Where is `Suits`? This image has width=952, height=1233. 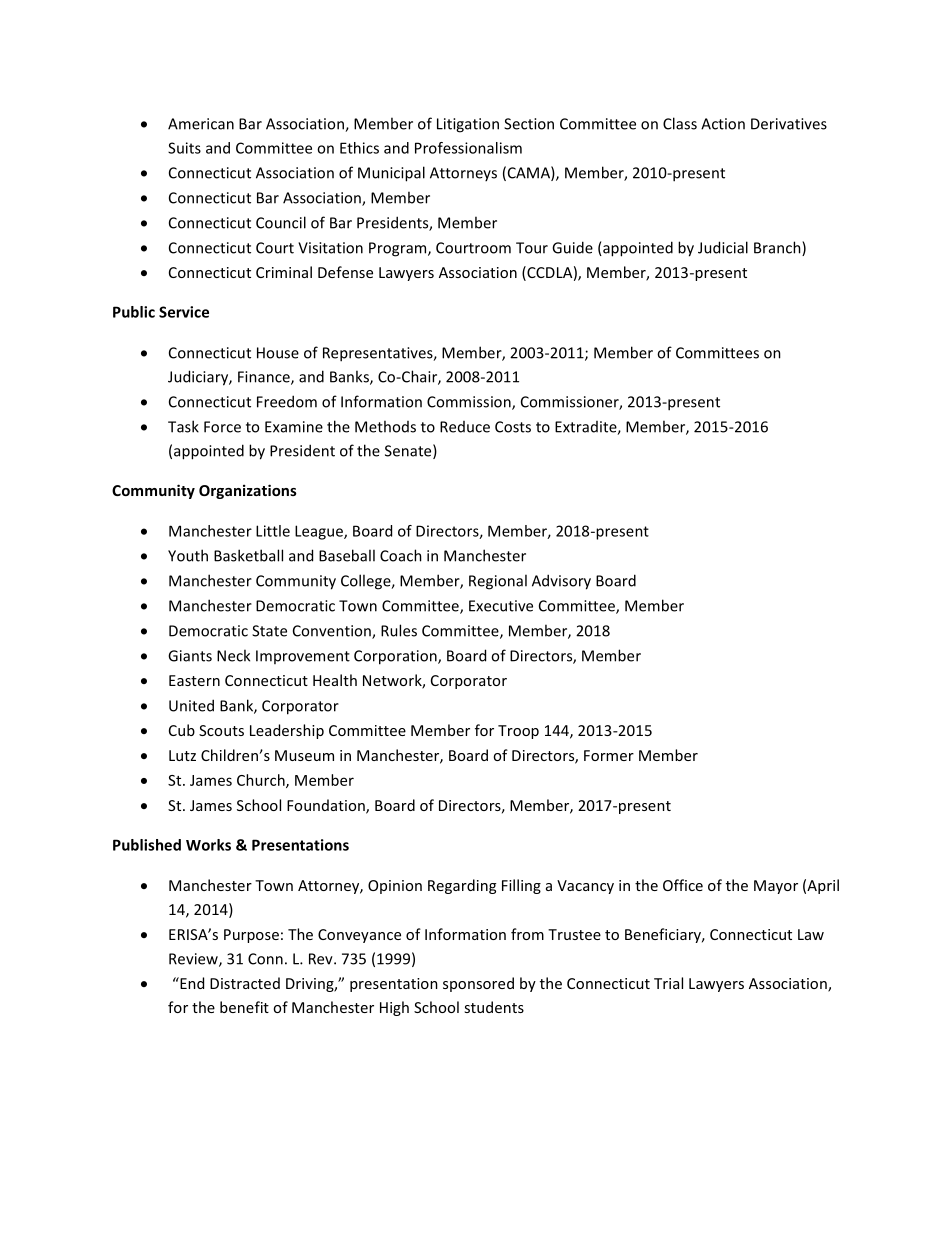
Suits is located at coordinates (184, 148).
